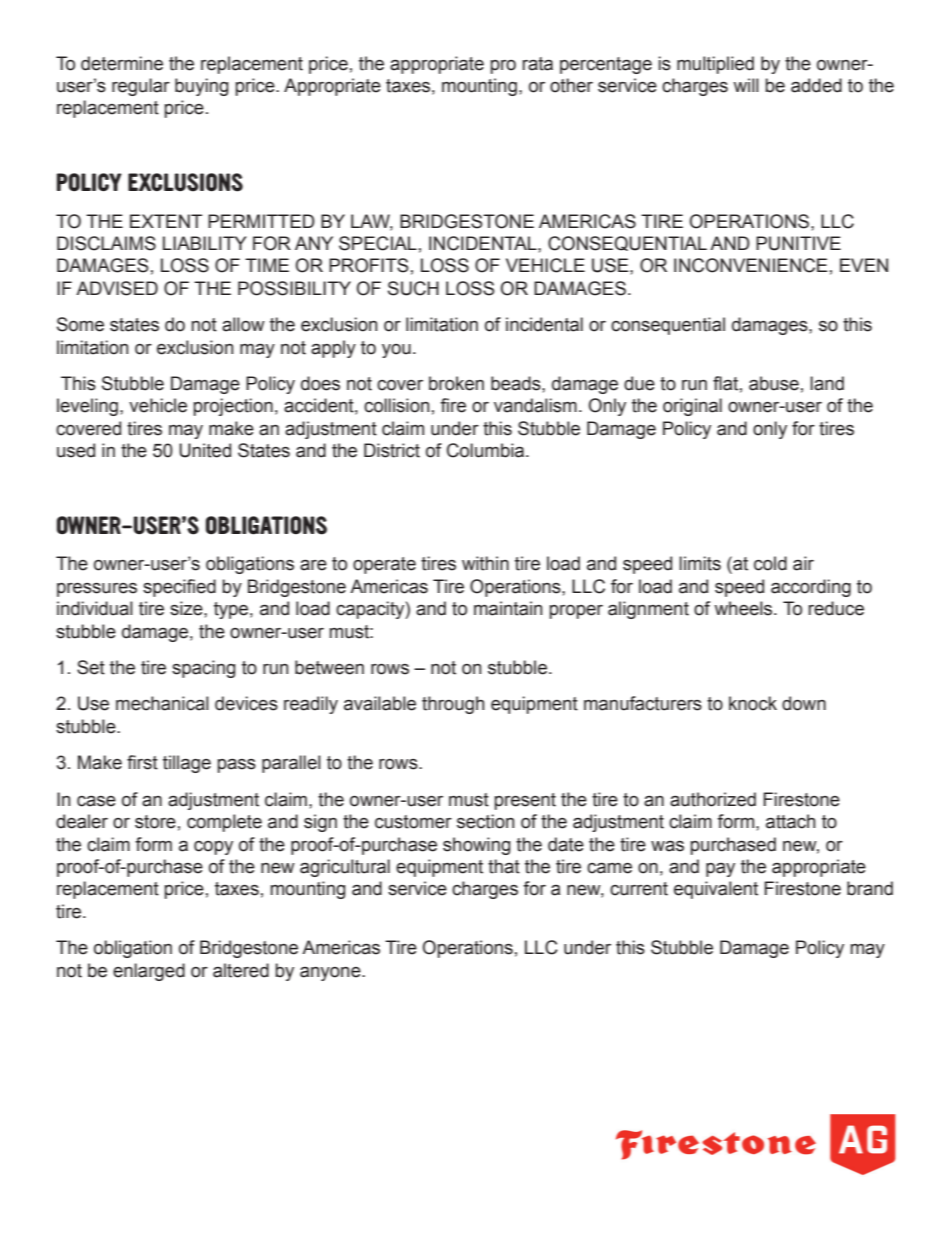  I want to click on buying, so click(202, 87).
